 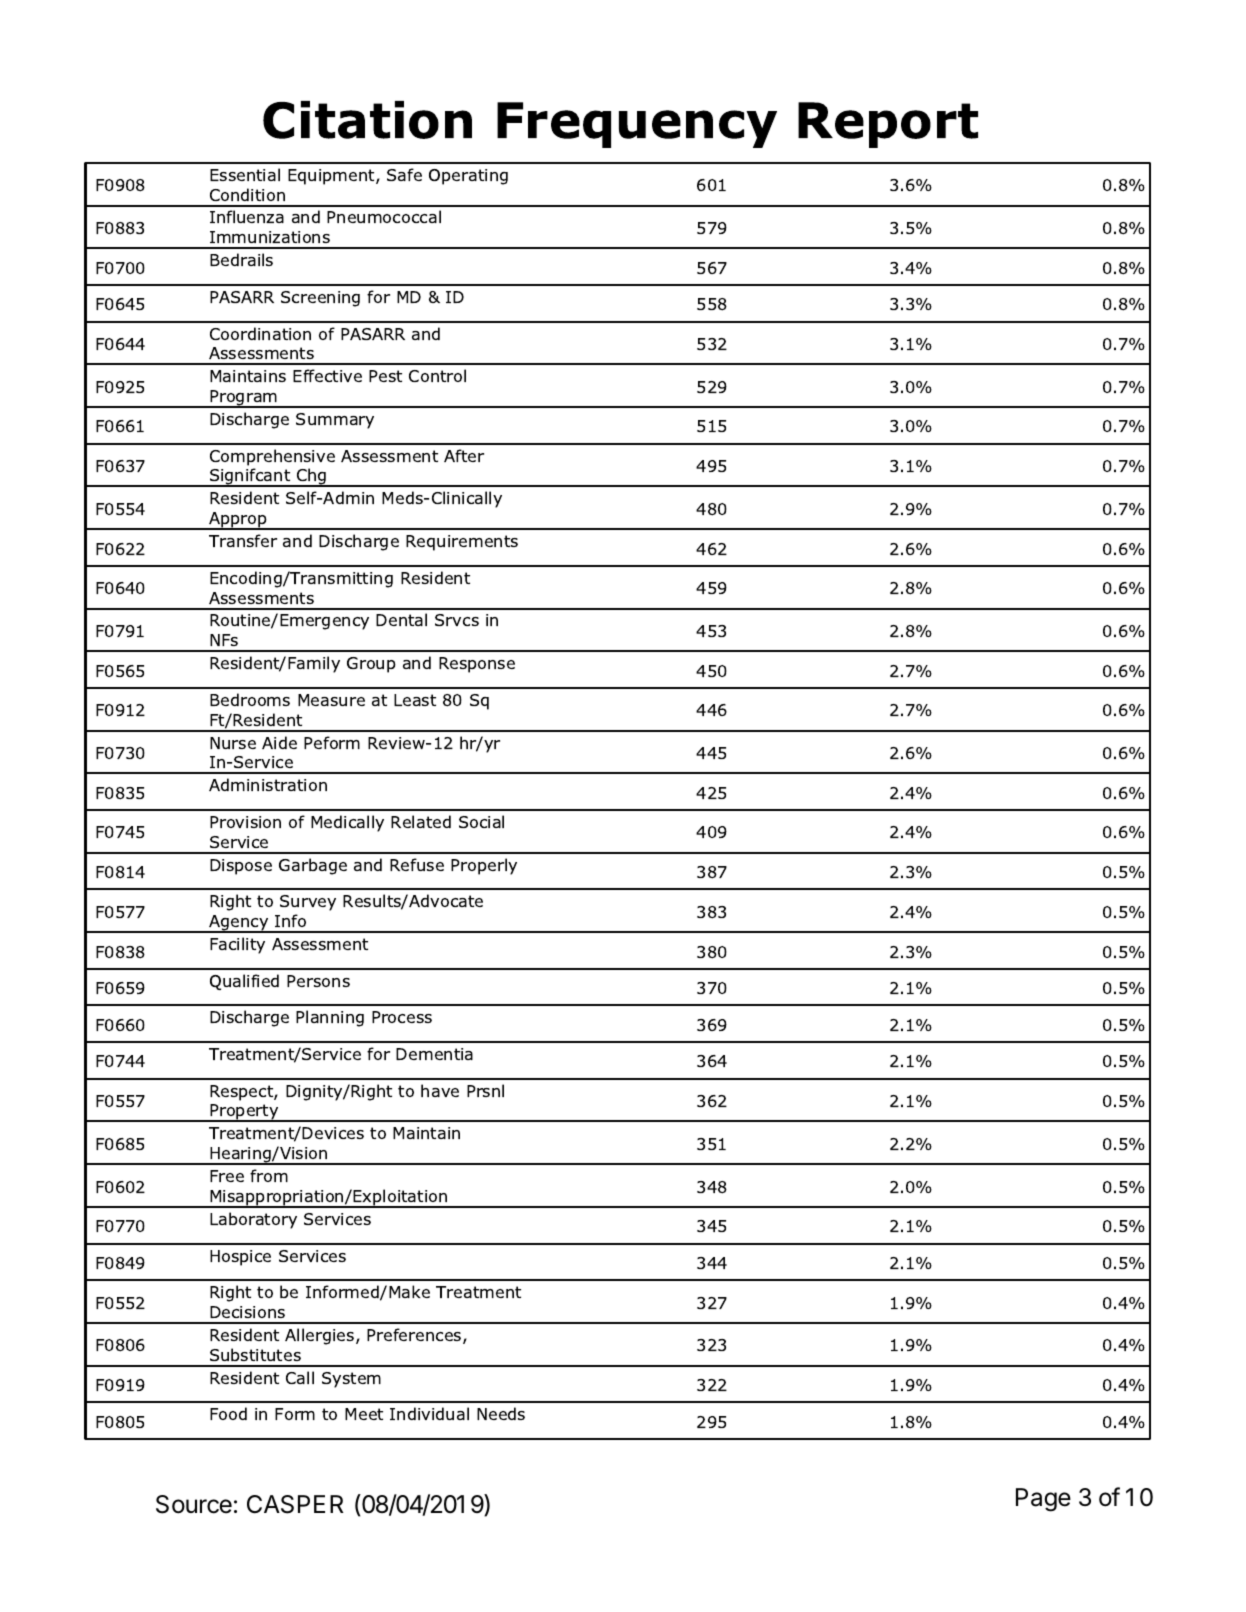 I want to click on have, so click(x=440, y=1090).
